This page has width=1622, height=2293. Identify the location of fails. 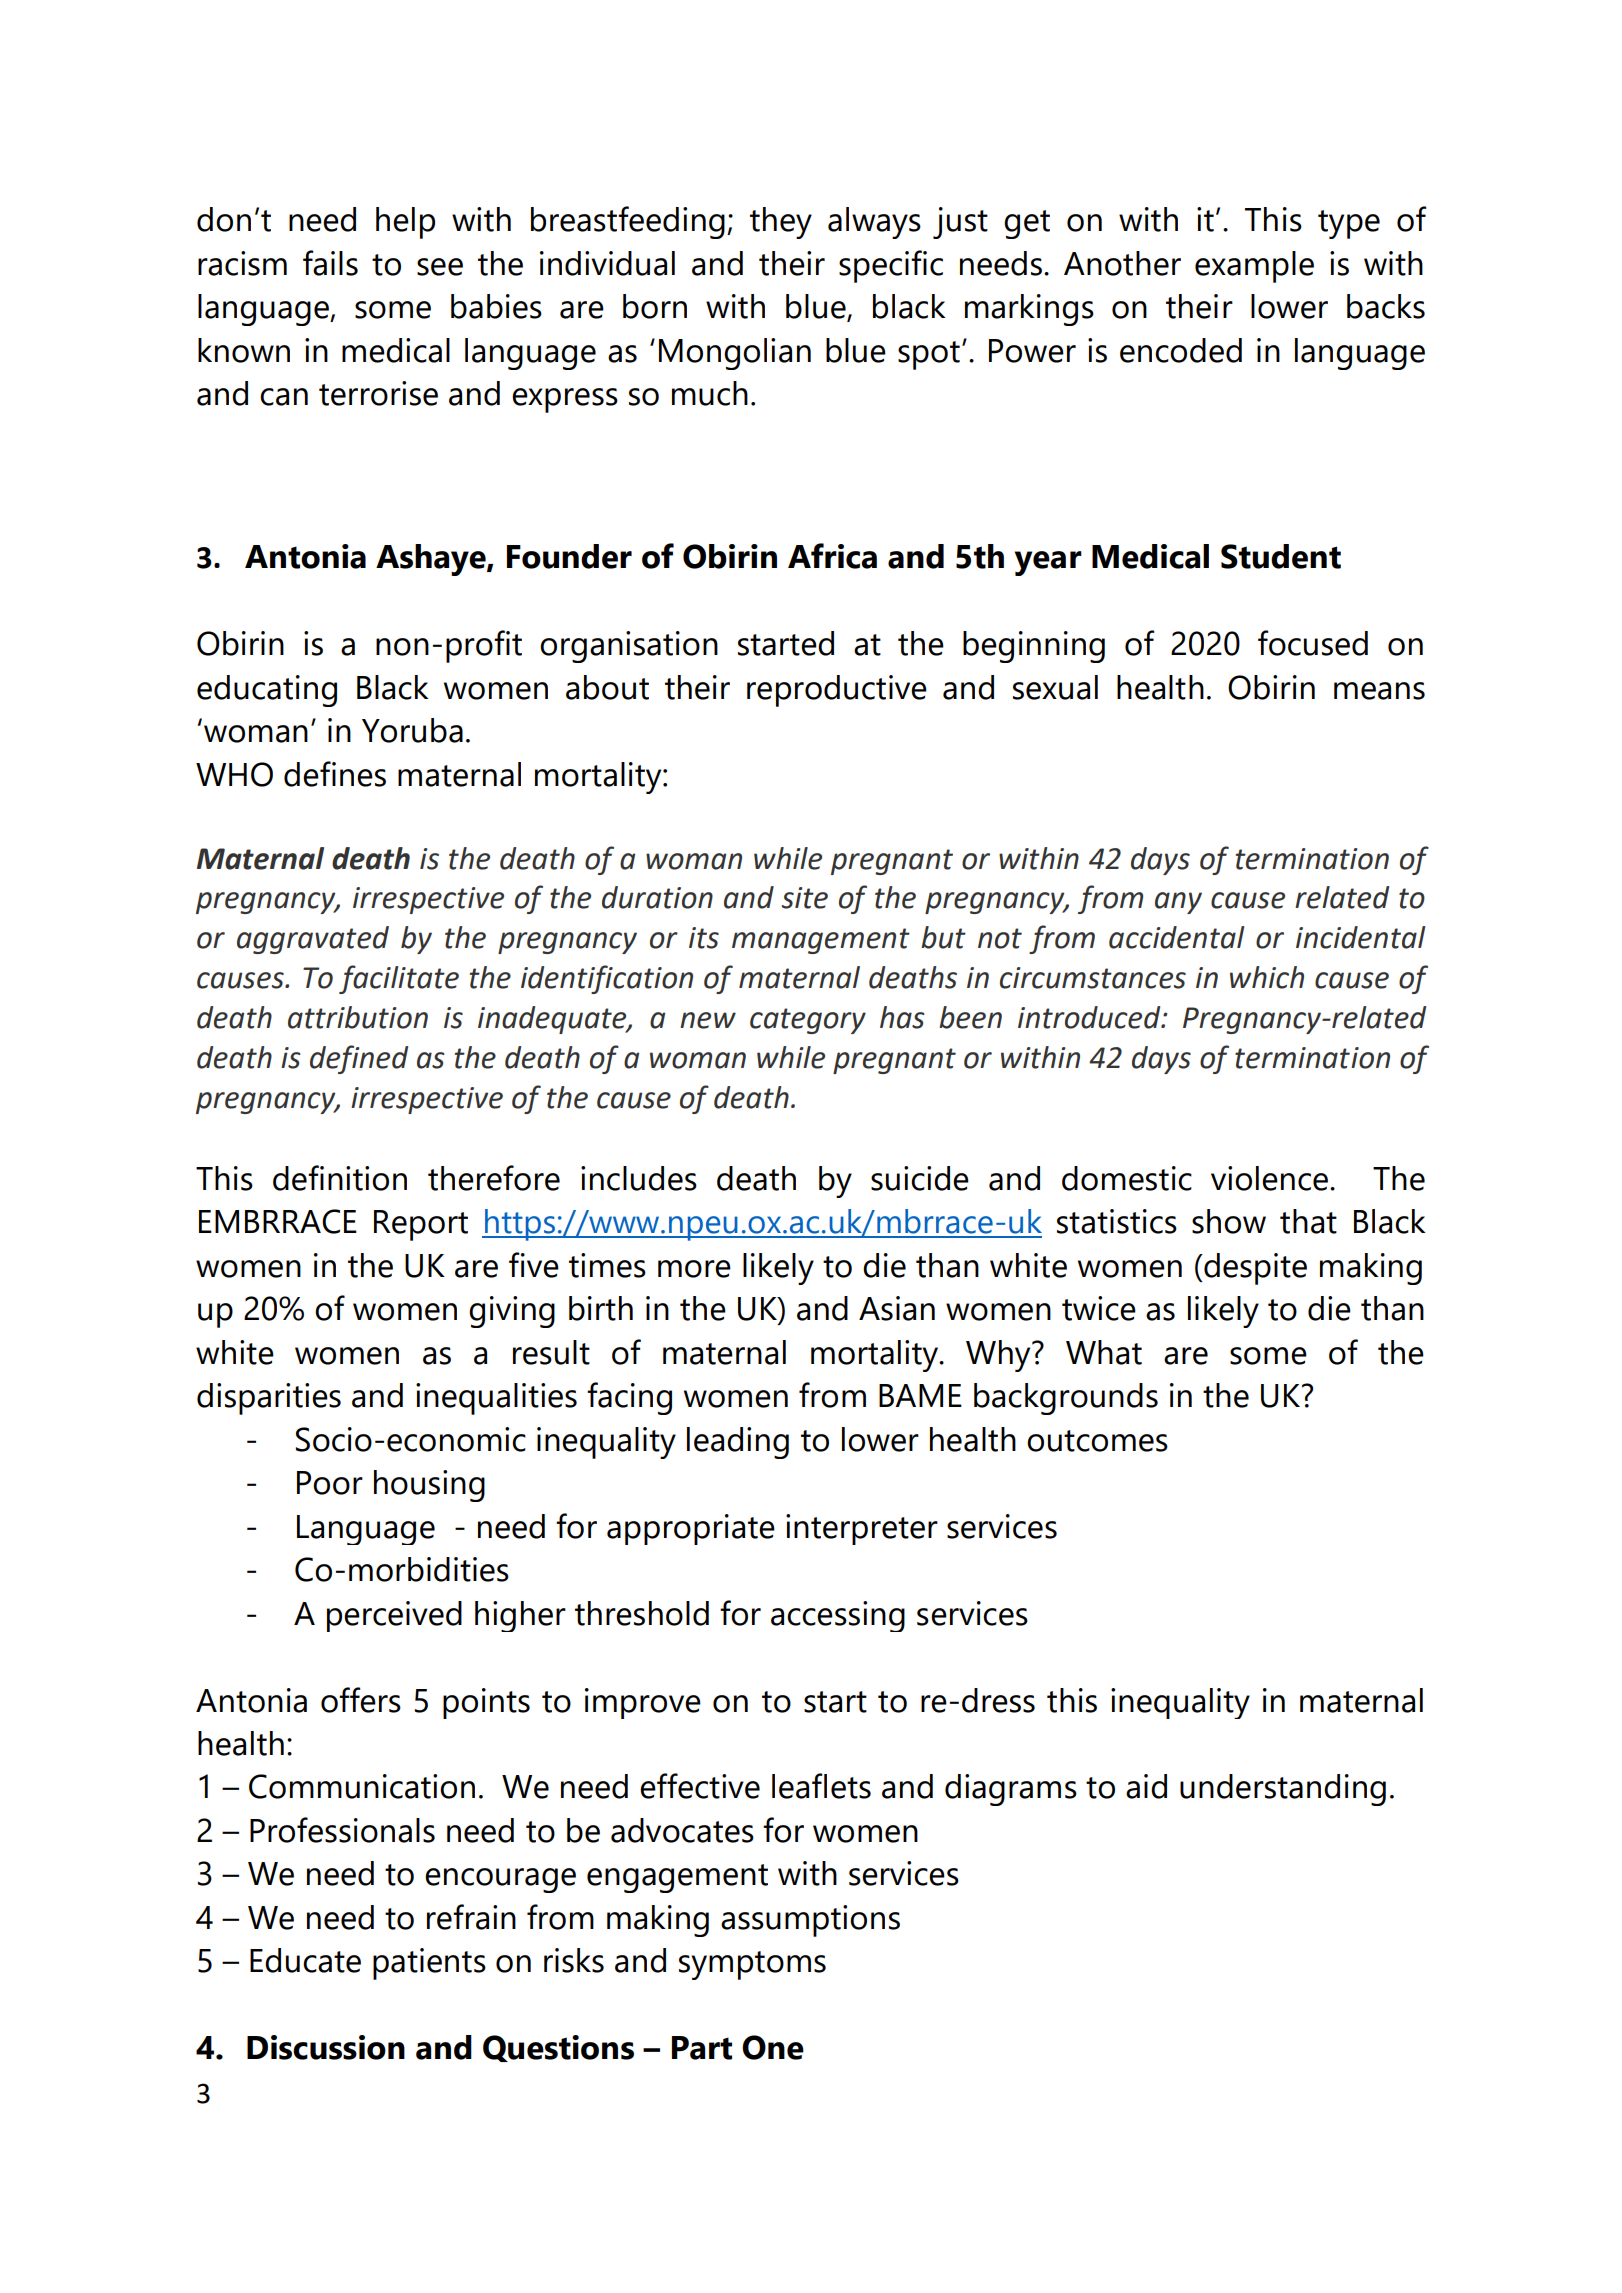
(330, 263).
